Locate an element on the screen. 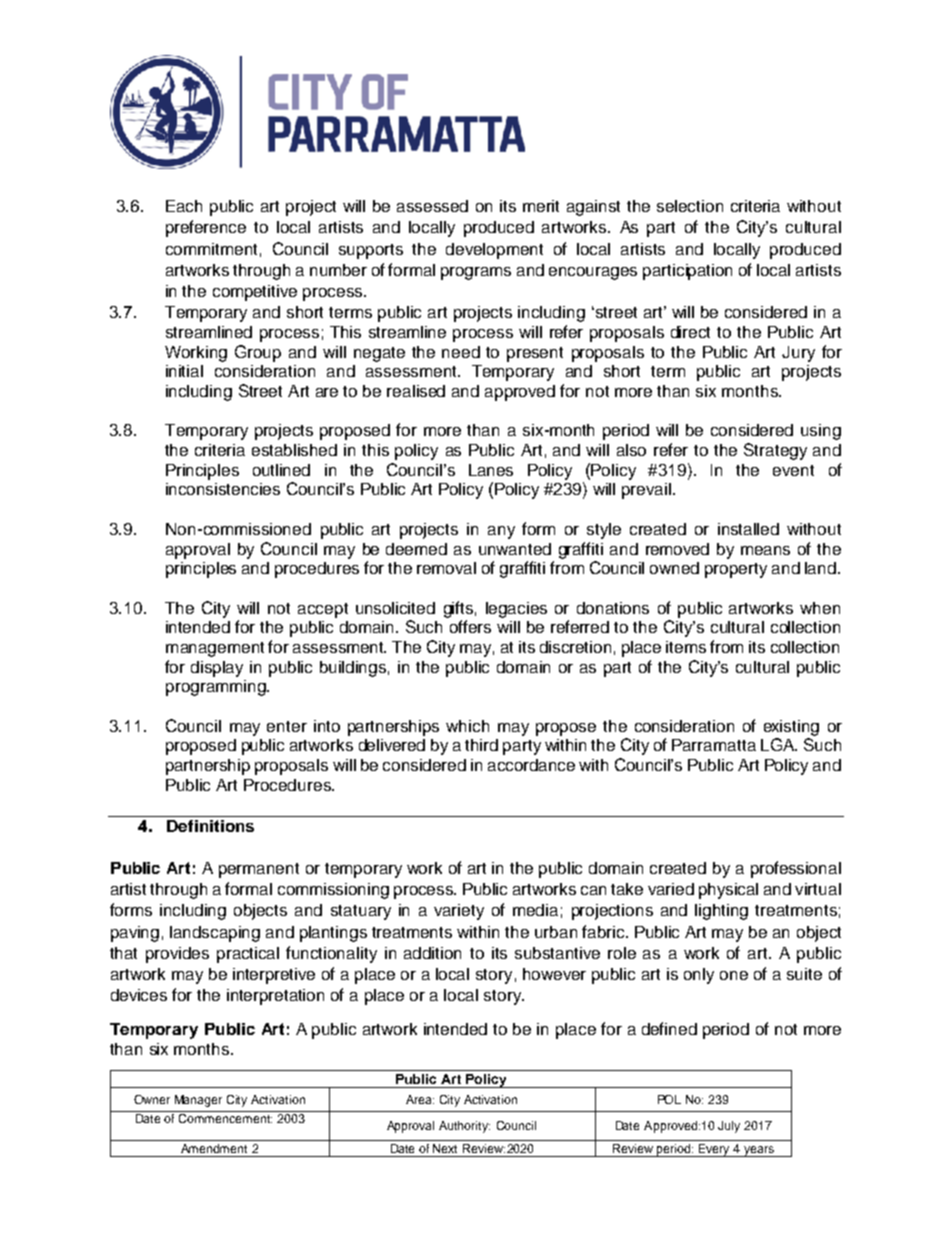  Authority is located at coordinates (464, 1127).
